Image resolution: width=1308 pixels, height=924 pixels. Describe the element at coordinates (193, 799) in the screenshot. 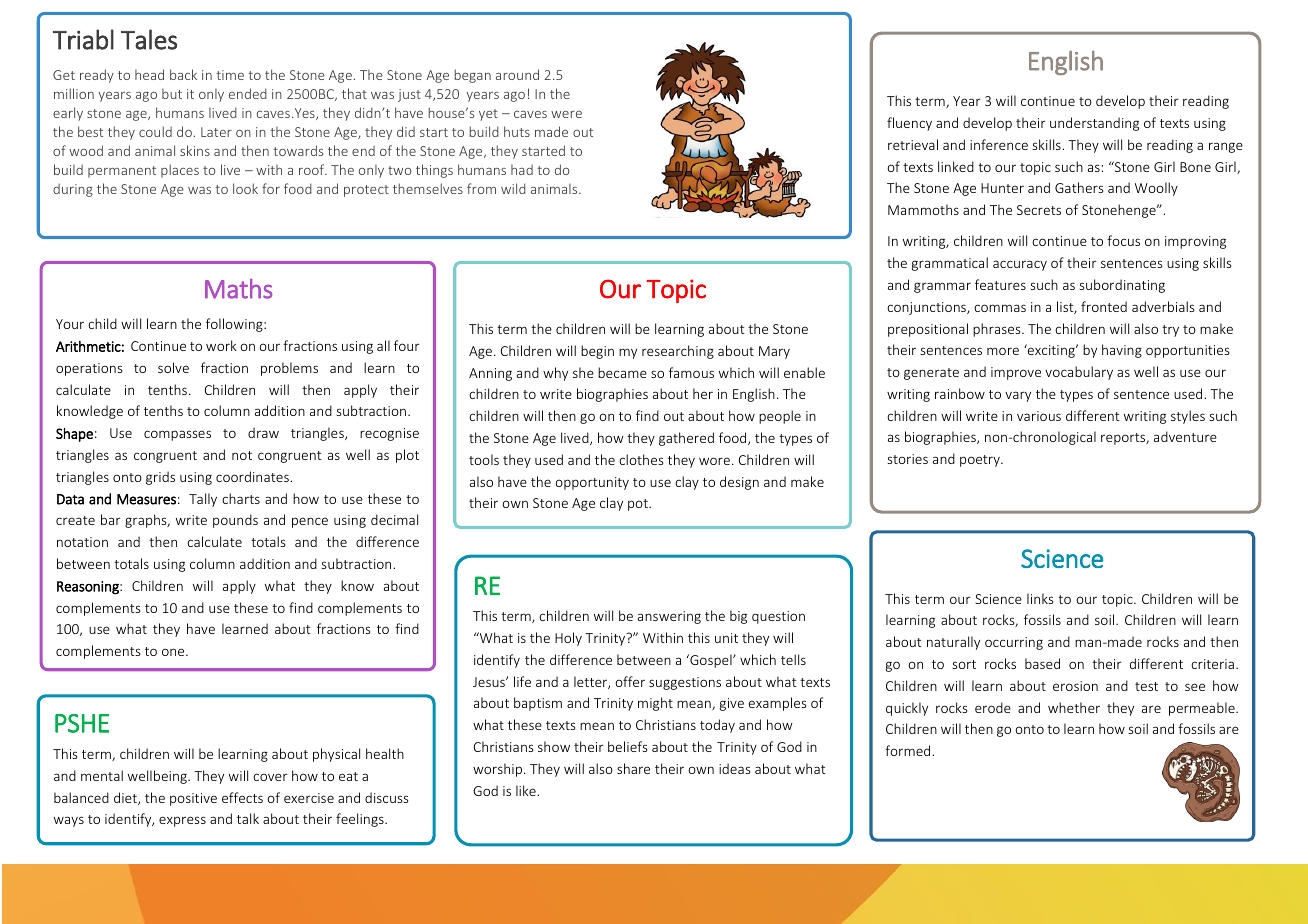

I see `positive` at that location.
